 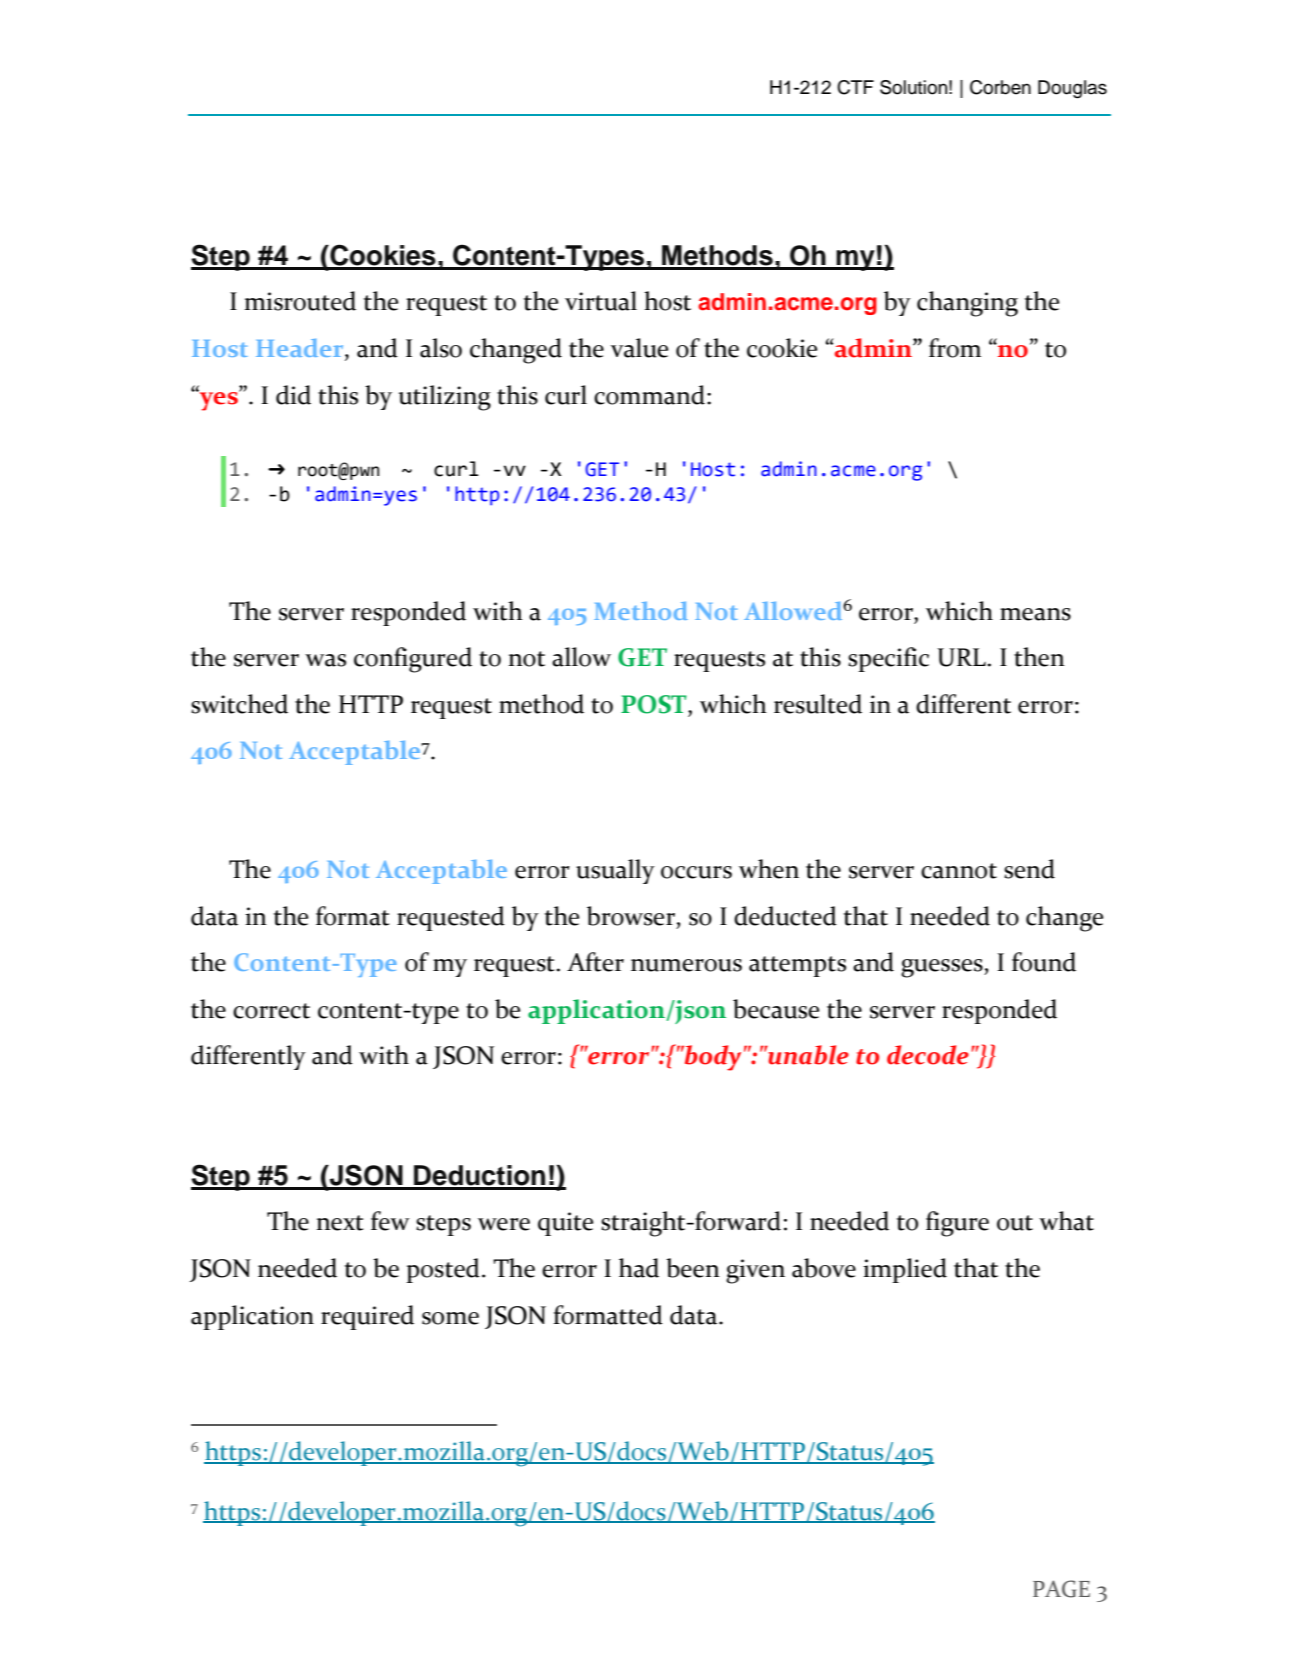 I want to click on had, so click(x=639, y=1268).
